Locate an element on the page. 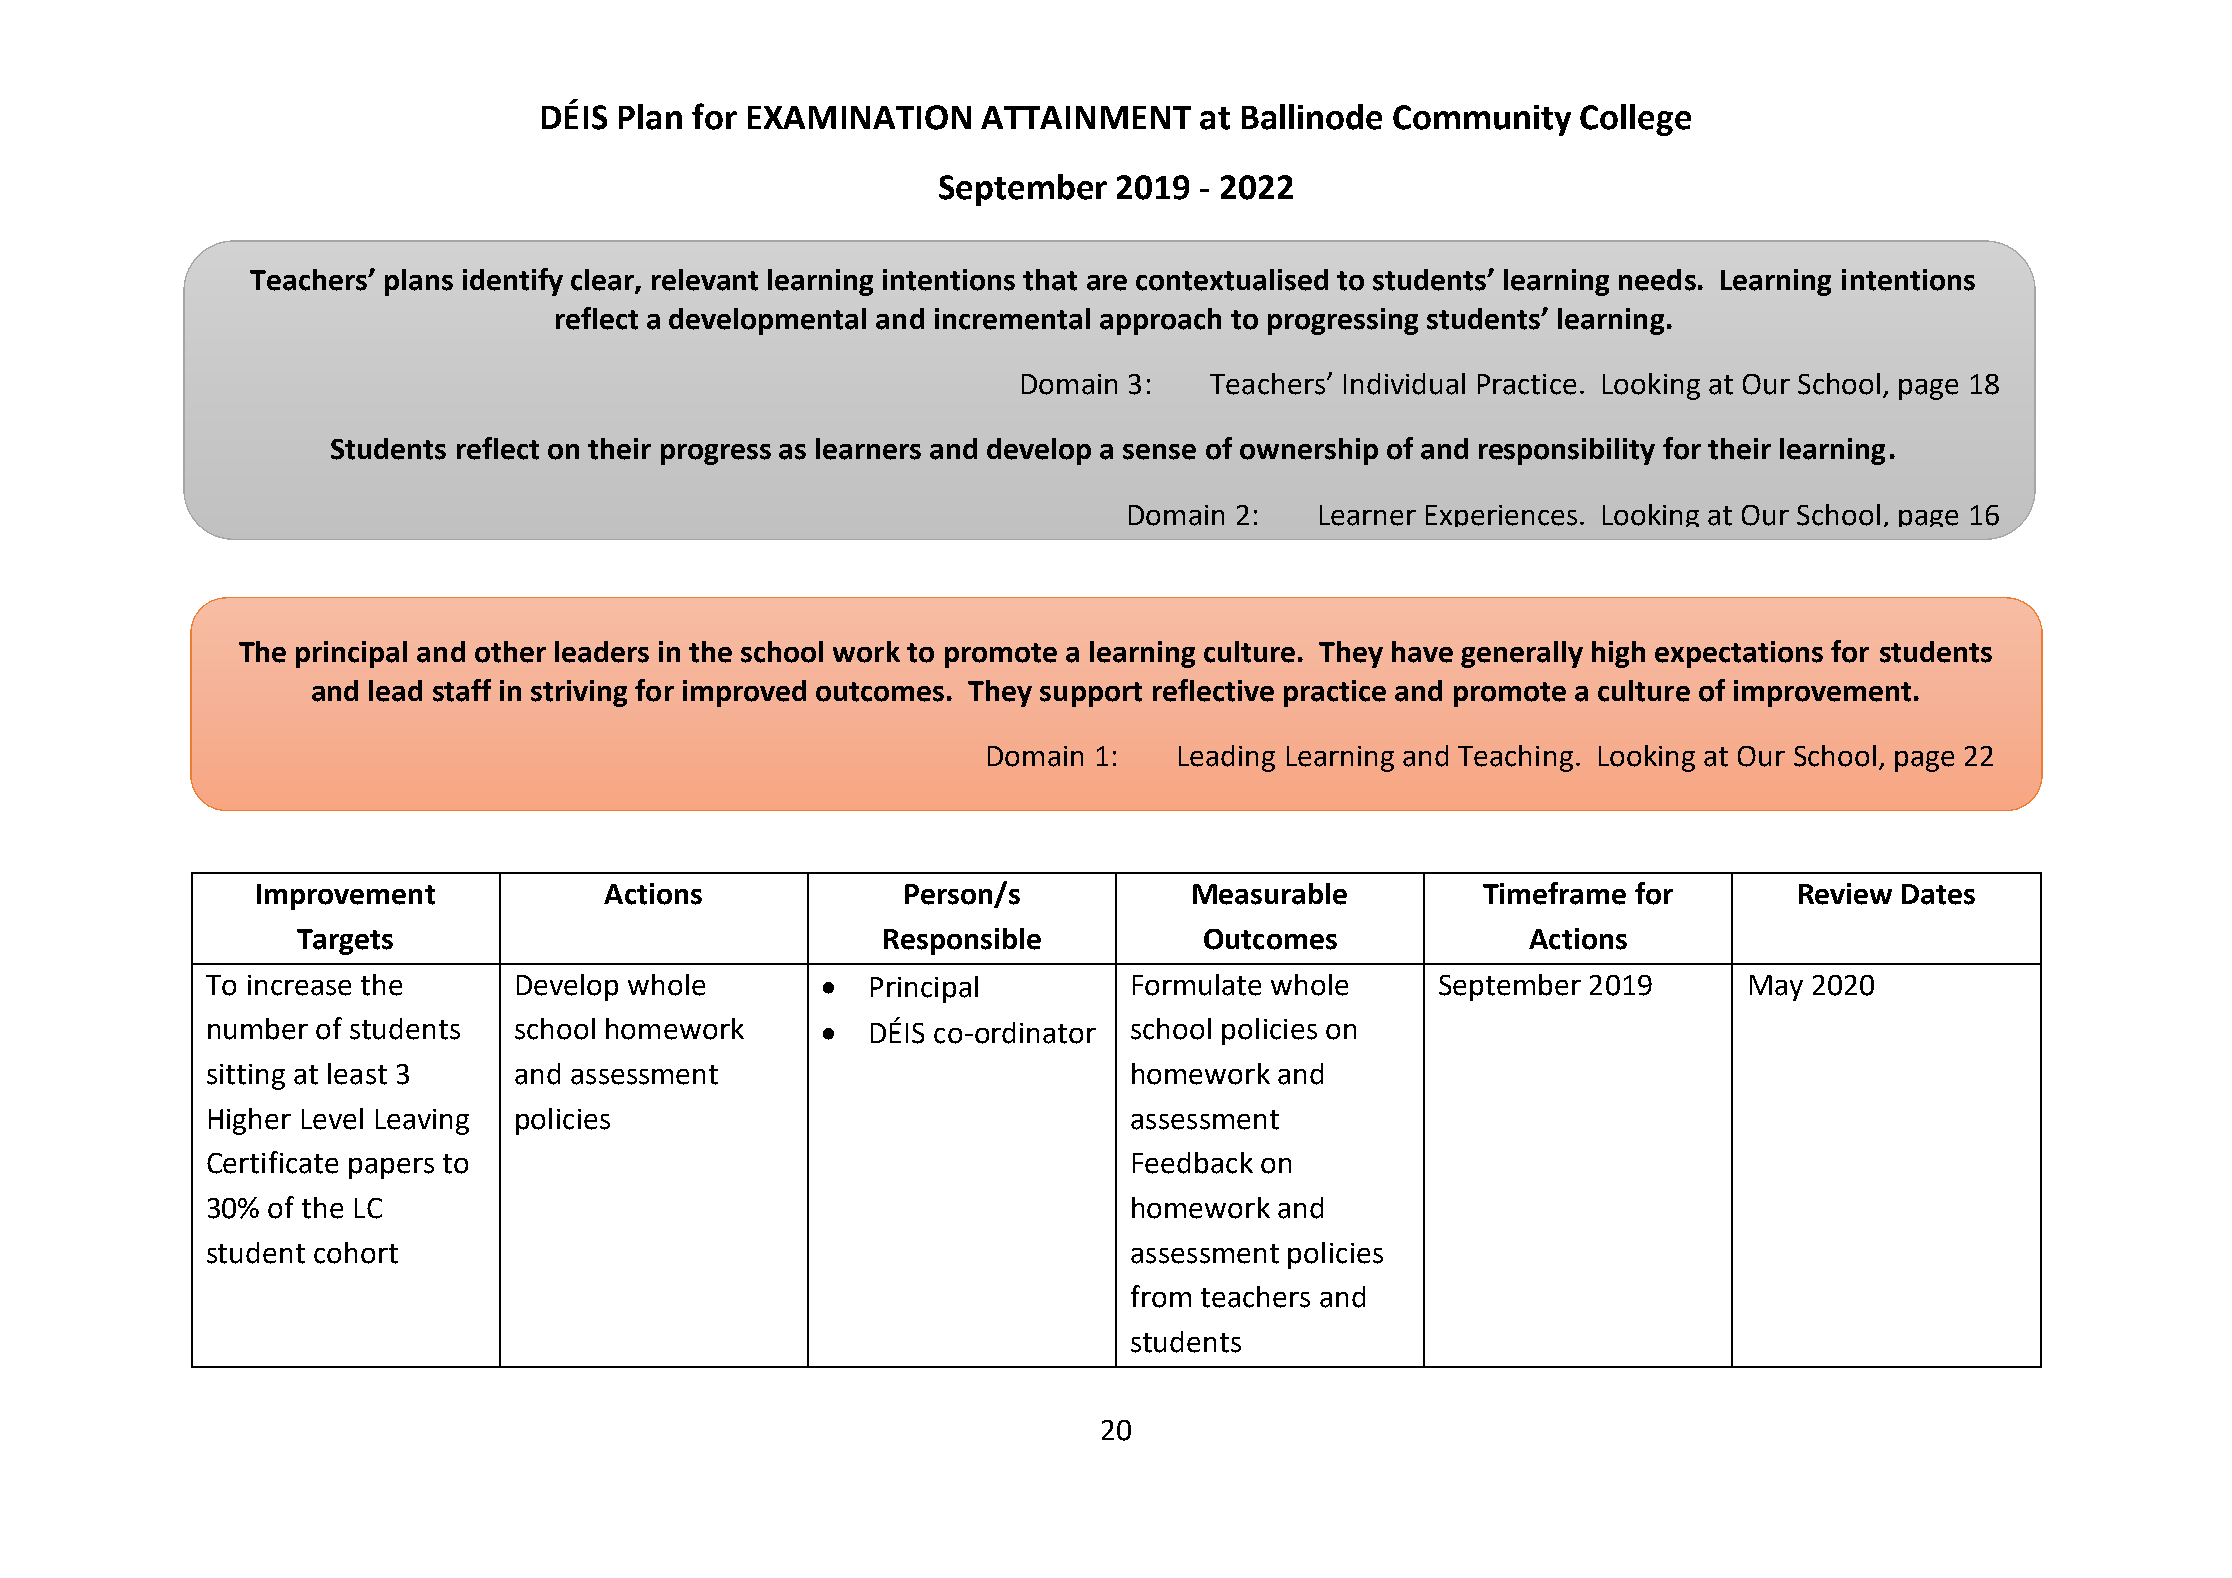 The height and width of the document is (1578, 2232). May is located at coordinates (1776, 988).
